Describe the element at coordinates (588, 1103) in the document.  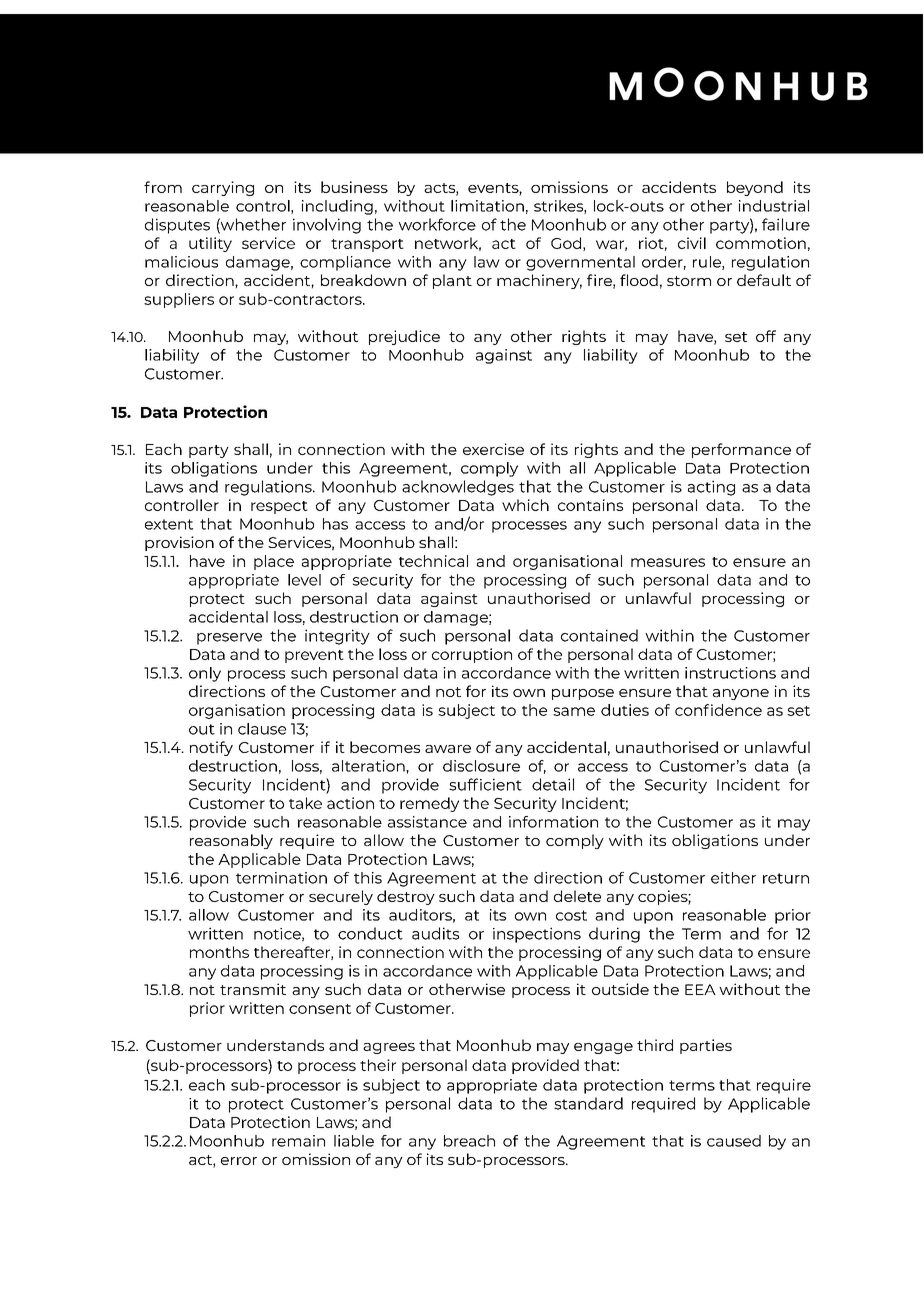
I see `standard` at that location.
